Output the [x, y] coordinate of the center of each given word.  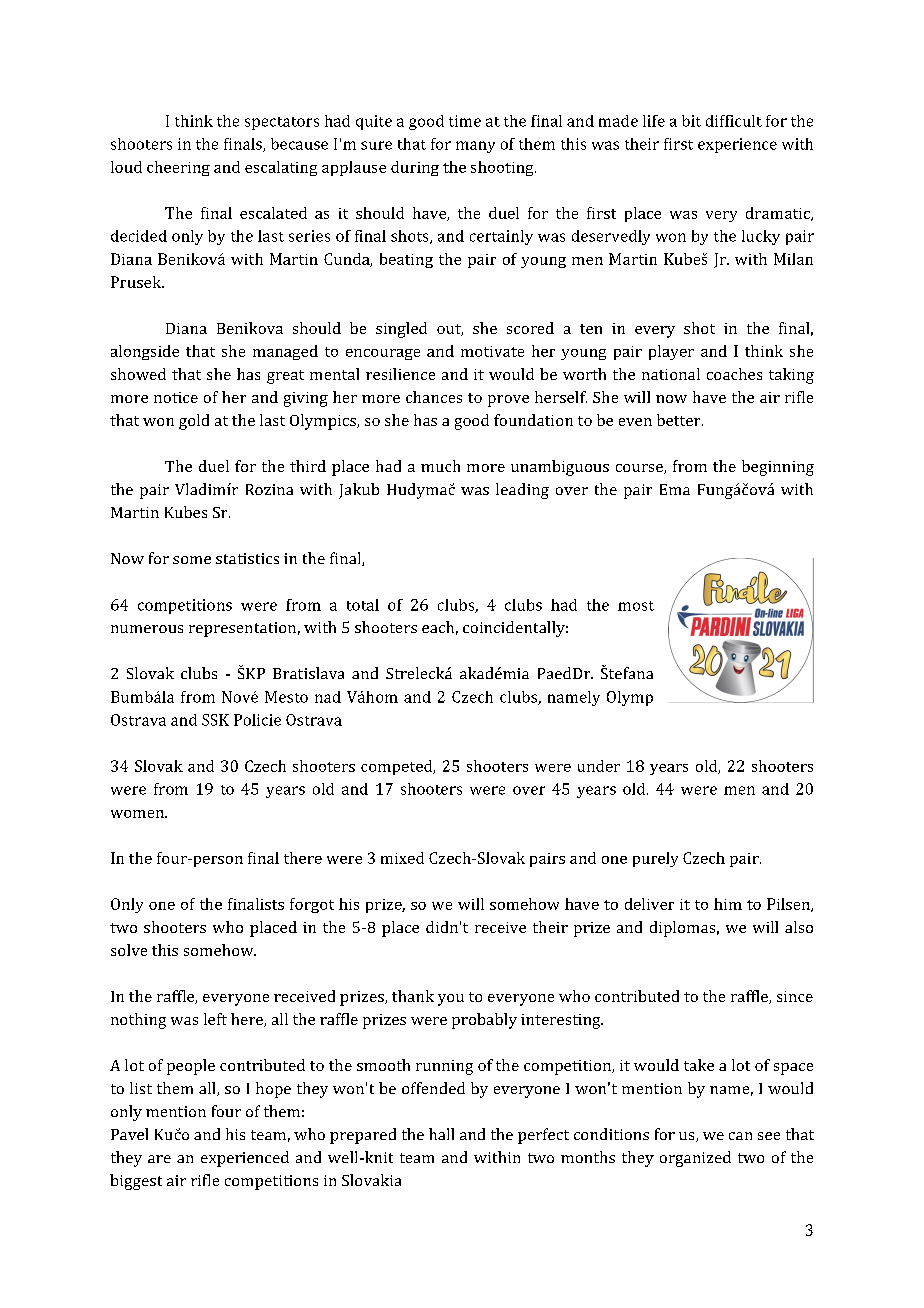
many [475, 147]
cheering [178, 168]
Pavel [129, 1134]
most [636, 606]
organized [695, 1159]
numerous [147, 629]
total [363, 605]
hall [441, 1134]
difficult [734, 121]
